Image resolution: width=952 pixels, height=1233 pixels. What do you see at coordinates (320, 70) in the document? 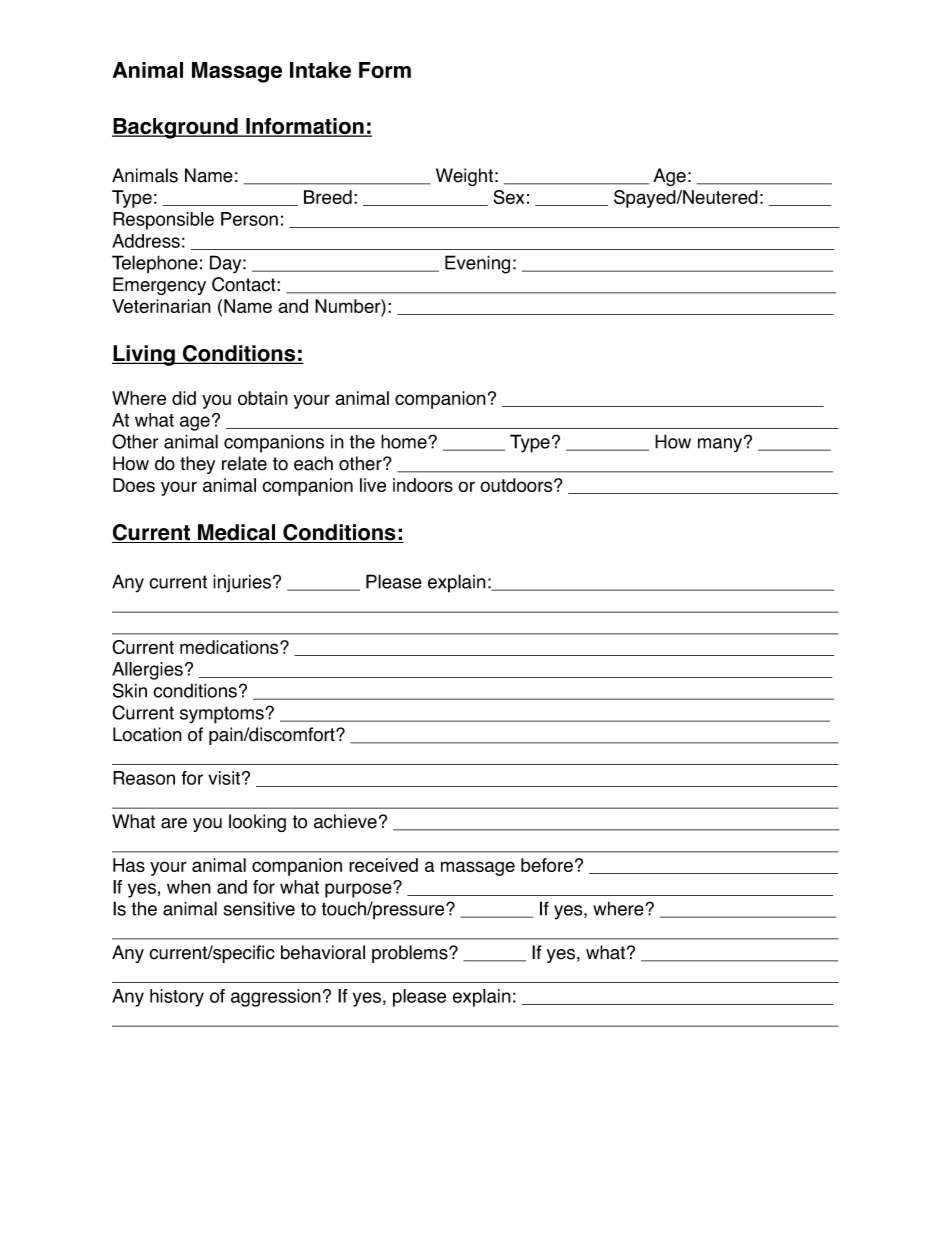
I see `Intake` at bounding box center [320, 70].
